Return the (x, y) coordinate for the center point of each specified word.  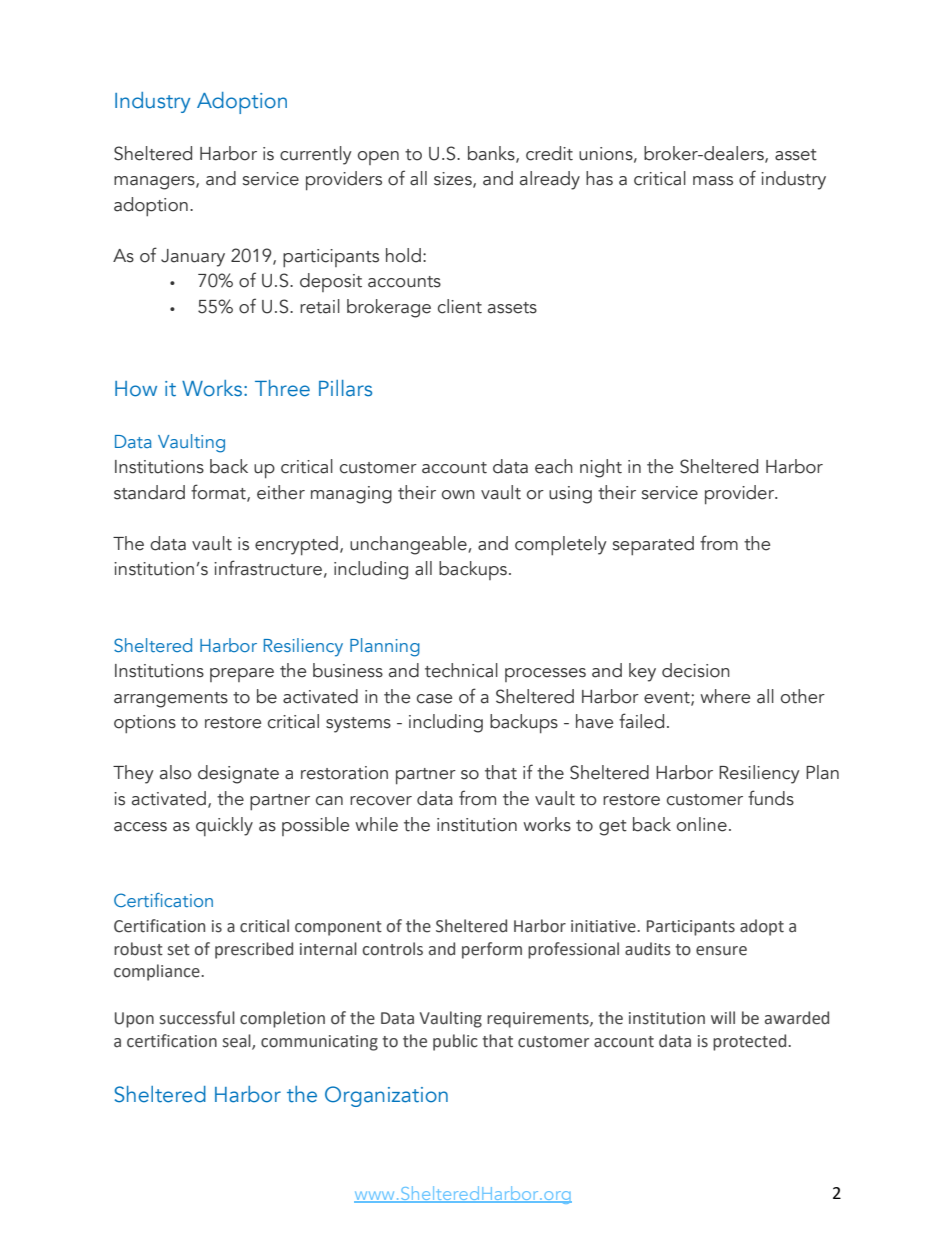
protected (751, 1042)
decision (696, 670)
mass (713, 181)
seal (238, 1041)
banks (492, 154)
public (455, 1042)
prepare (242, 675)
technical (461, 670)
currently (316, 155)
